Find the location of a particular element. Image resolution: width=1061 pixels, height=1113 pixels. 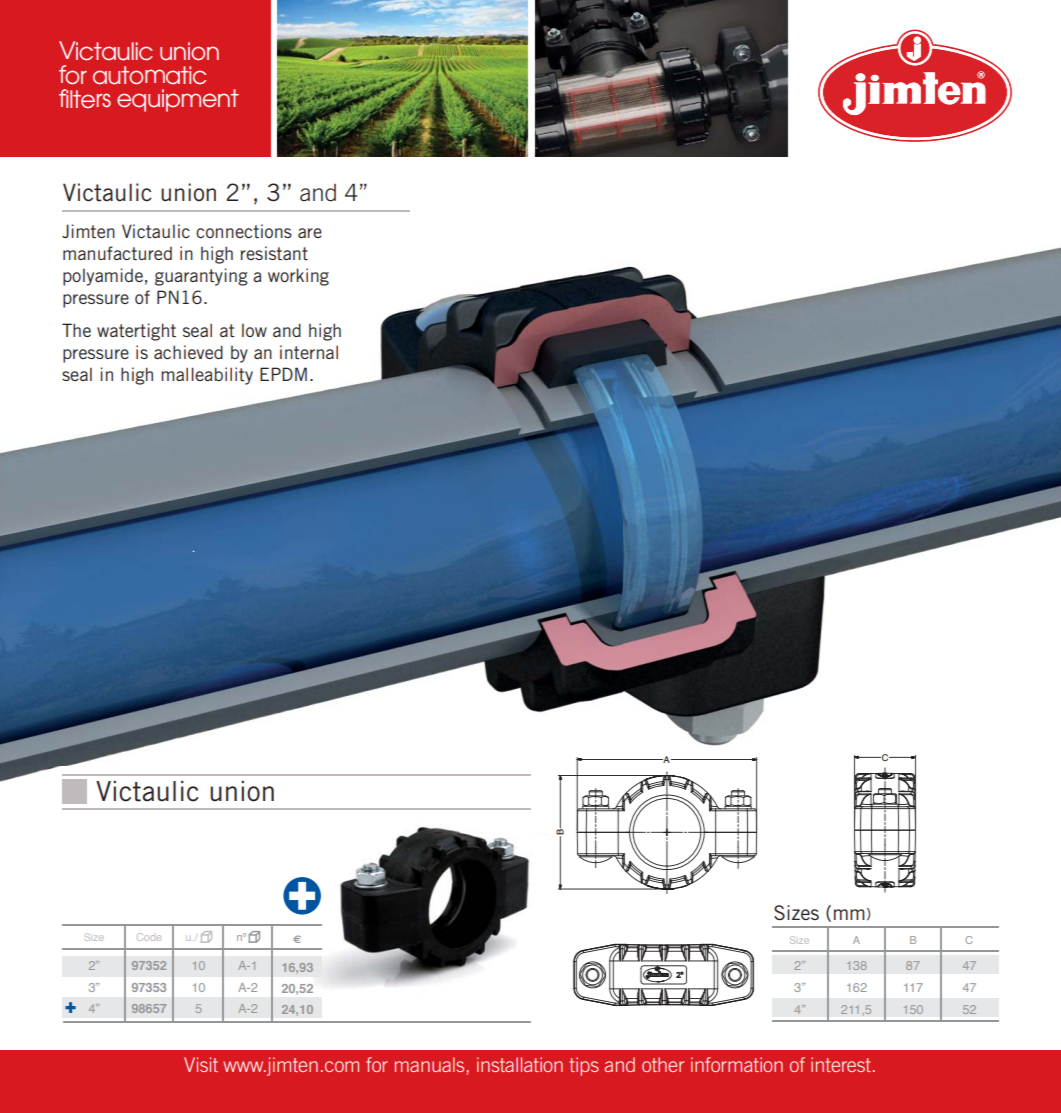

installation is located at coordinates (520, 1064).
